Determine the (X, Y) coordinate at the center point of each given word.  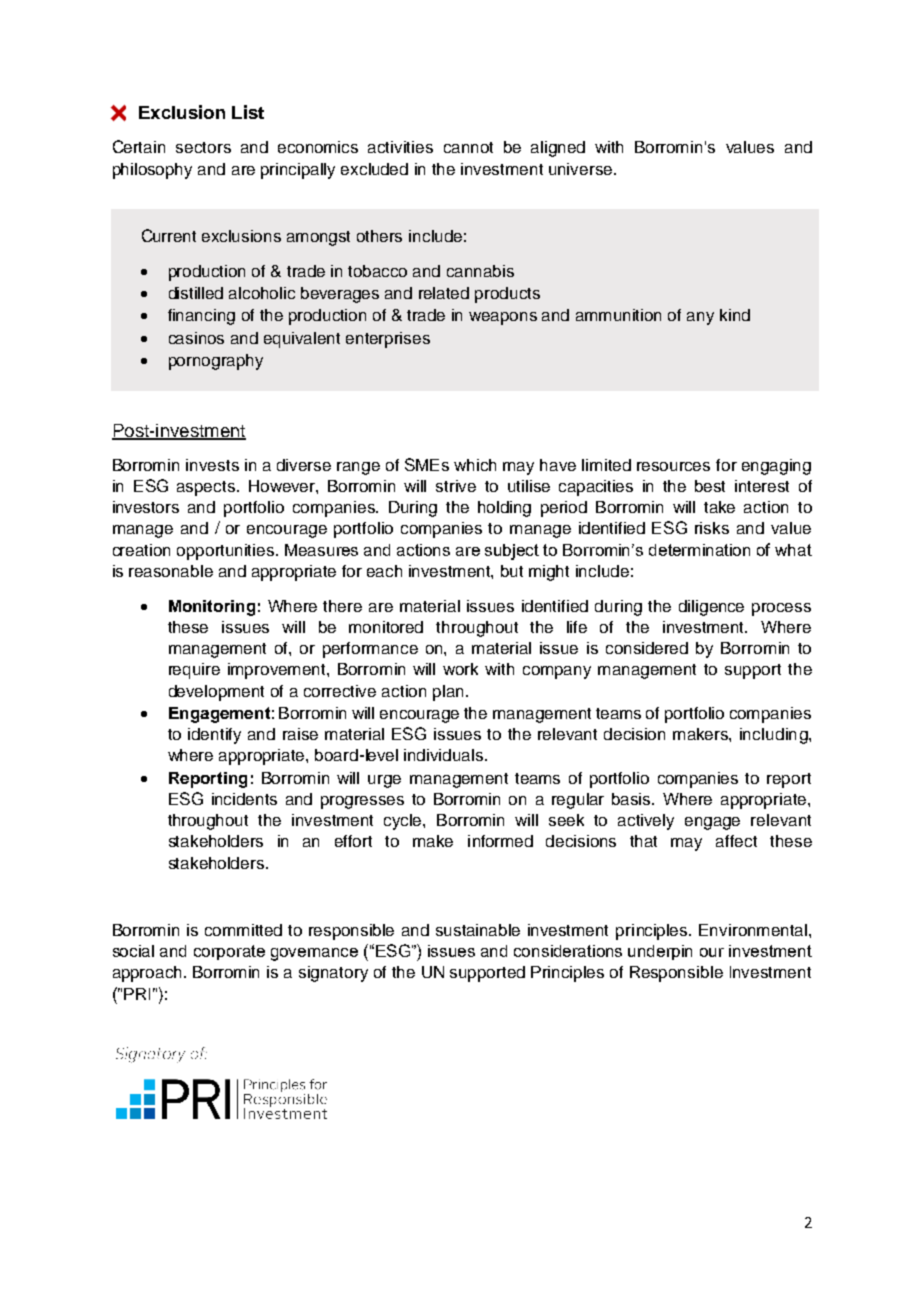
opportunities (227, 552)
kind (735, 315)
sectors (203, 147)
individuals (445, 755)
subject (512, 552)
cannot (468, 147)
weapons (503, 318)
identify (214, 736)
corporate (229, 952)
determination (699, 550)
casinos (196, 338)
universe (580, 169)
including (775, 736)
